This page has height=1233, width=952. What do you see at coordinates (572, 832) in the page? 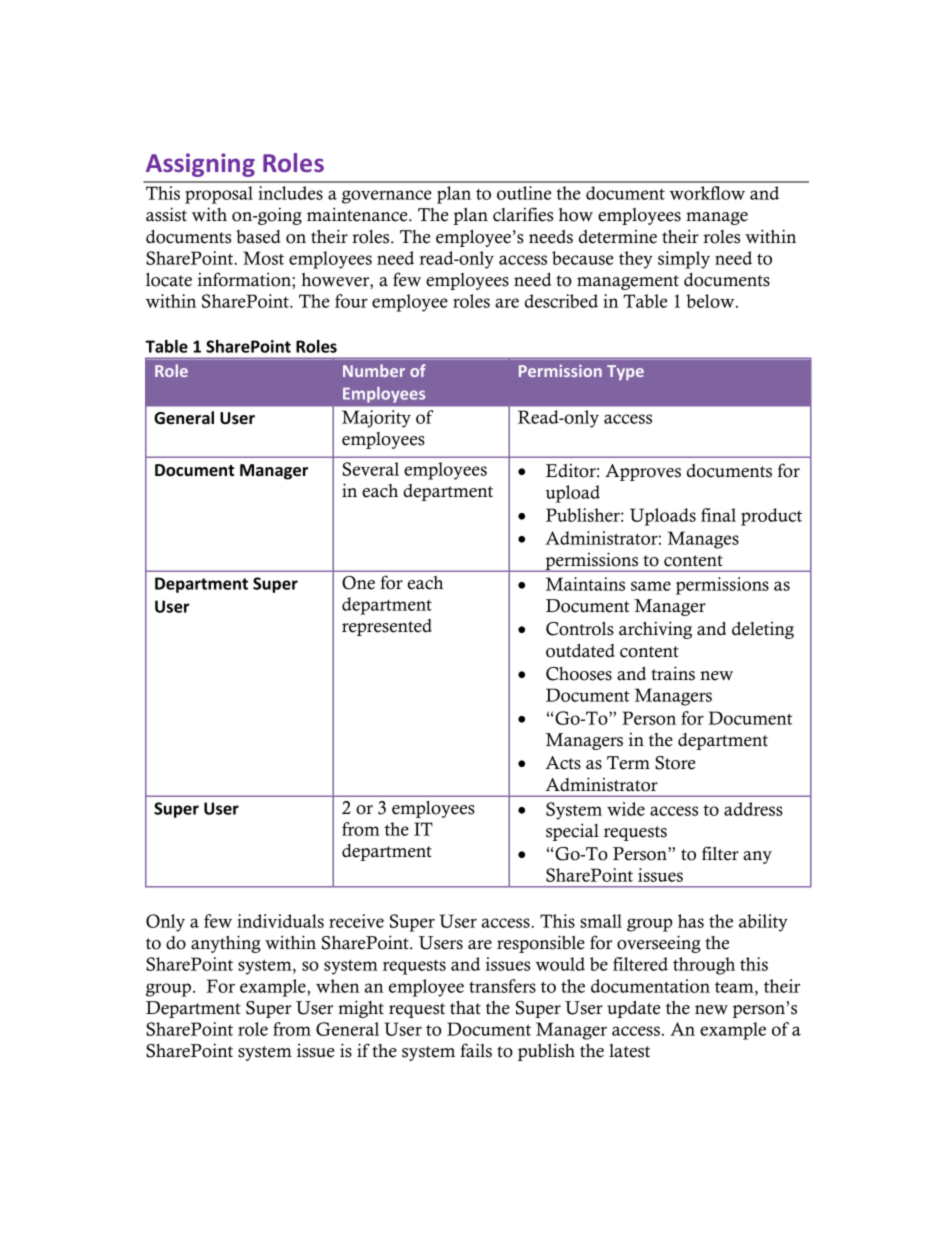
I see `special` at bounding box center [572, 832].
